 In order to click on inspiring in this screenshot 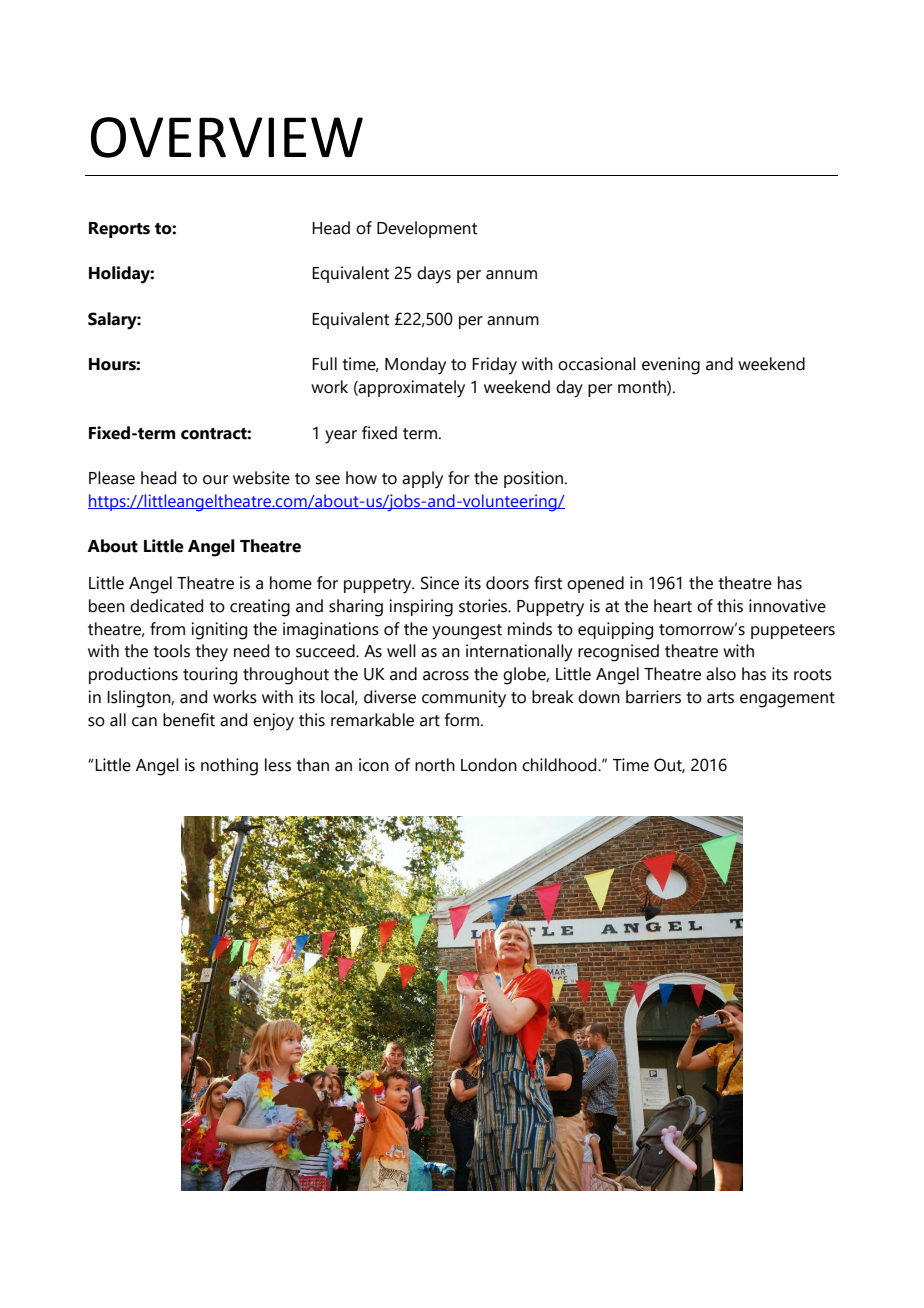, I will do `click(421, 608)`.
